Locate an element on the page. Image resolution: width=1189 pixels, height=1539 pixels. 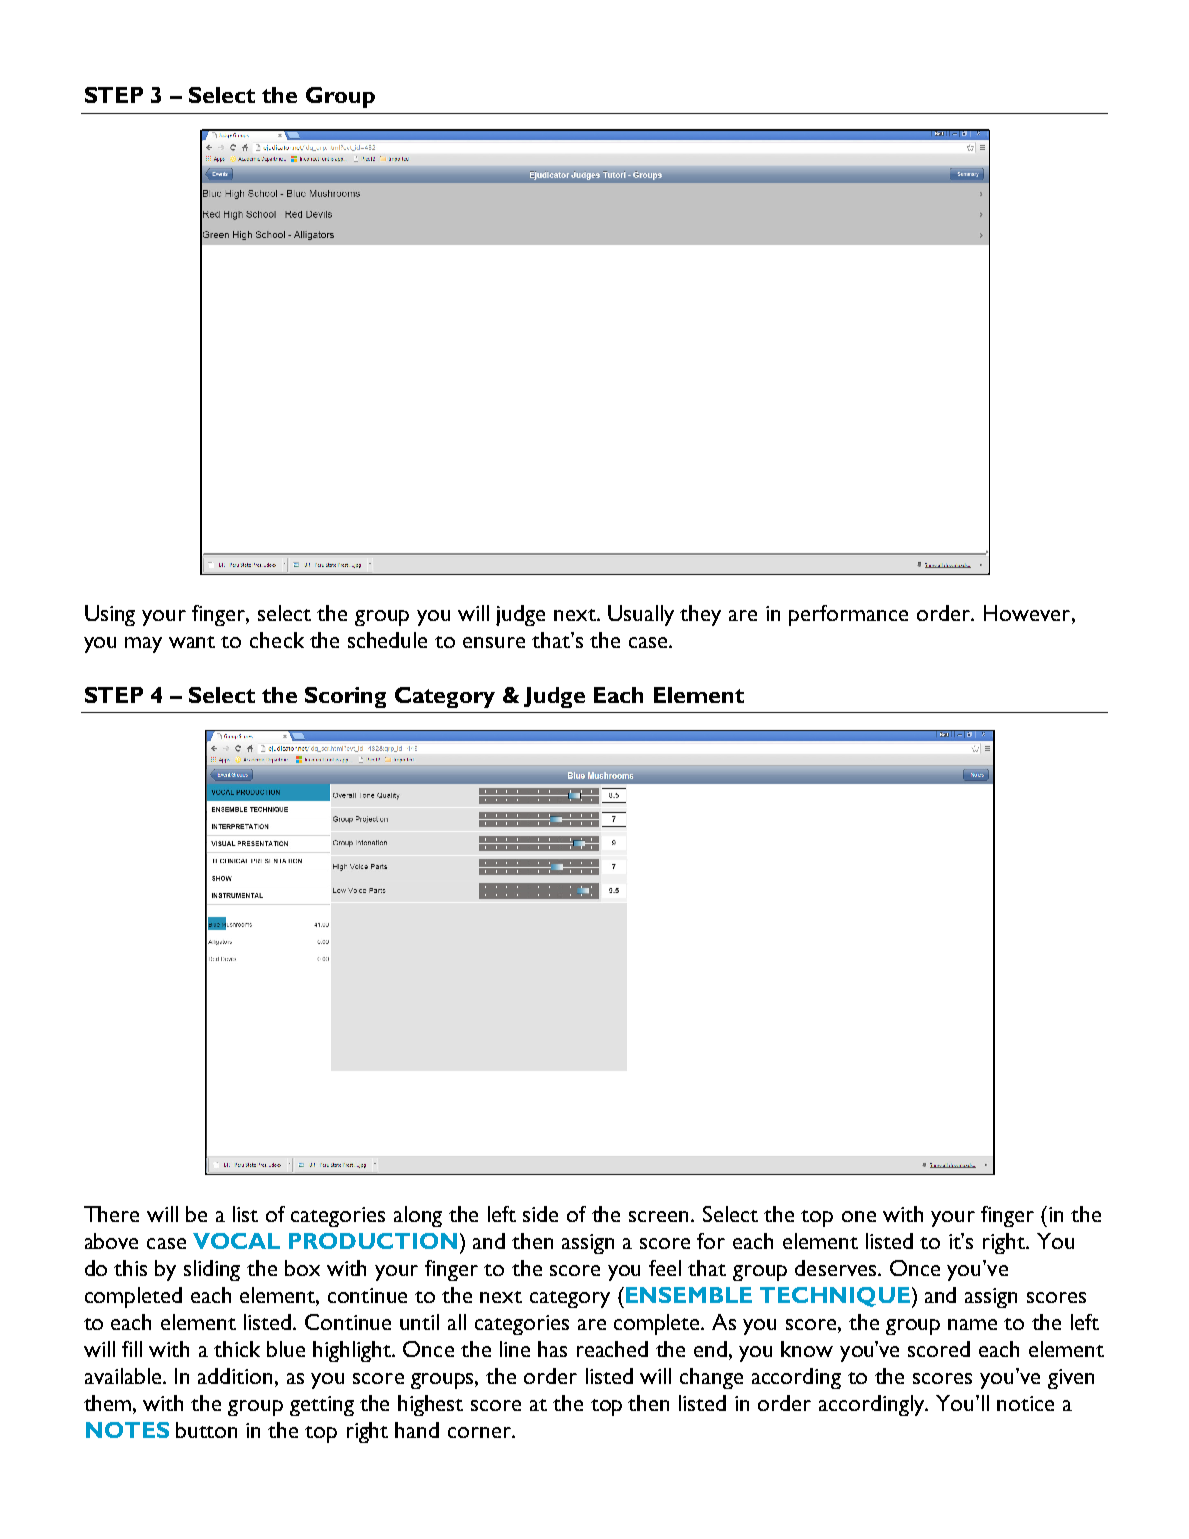
they is located at coordinates (700, 615).
